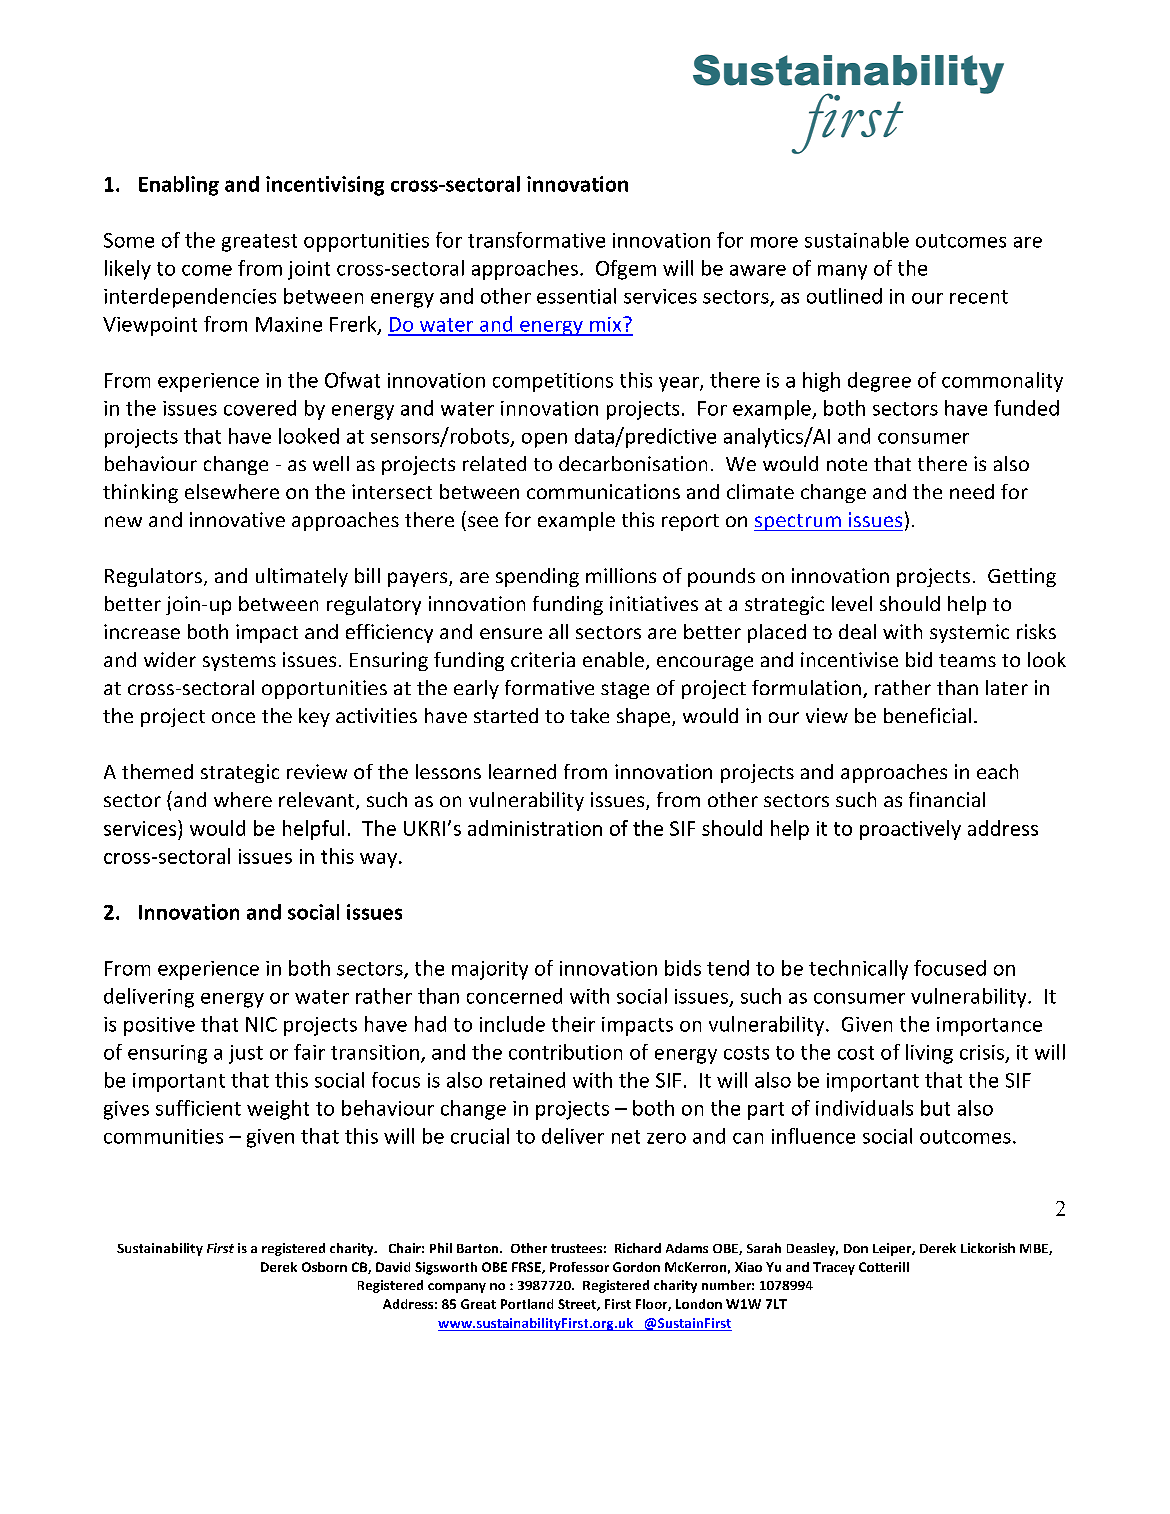  What do you see at coordinates (834, 1268) in the page?
I see `Tracey` at bounding box center [834, 1268].
